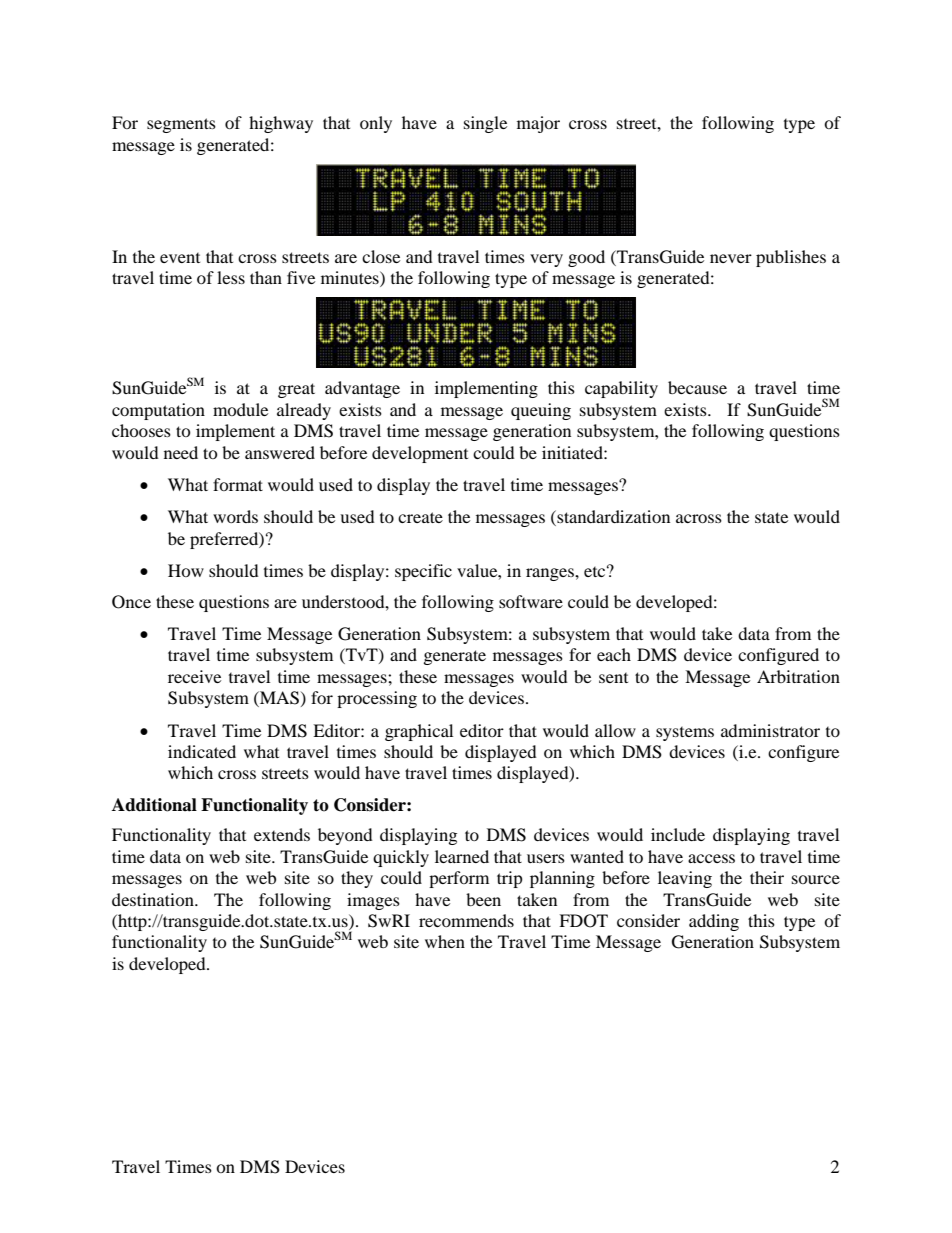  What do you see at coordinates (154, 899) in the screenshot?
I see `destination` at bounding box center [154, 899].
